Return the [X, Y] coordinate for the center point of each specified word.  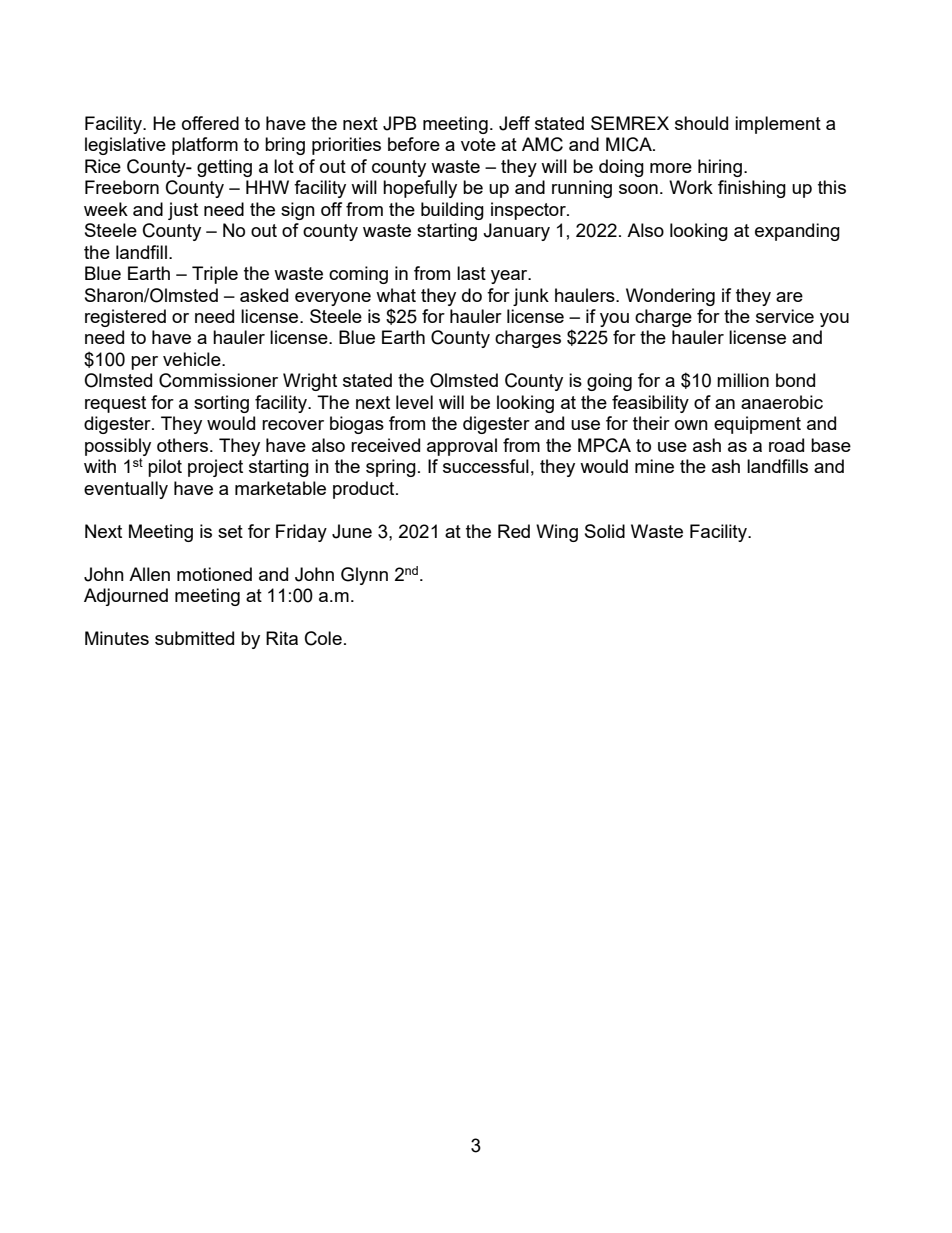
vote [478, 144]
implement [778, 125]
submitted [194, 638]
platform [205, 146]
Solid [605, 531]
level [414, 402]
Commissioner [218, 380]
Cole [323, 638]
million [743, 380]
